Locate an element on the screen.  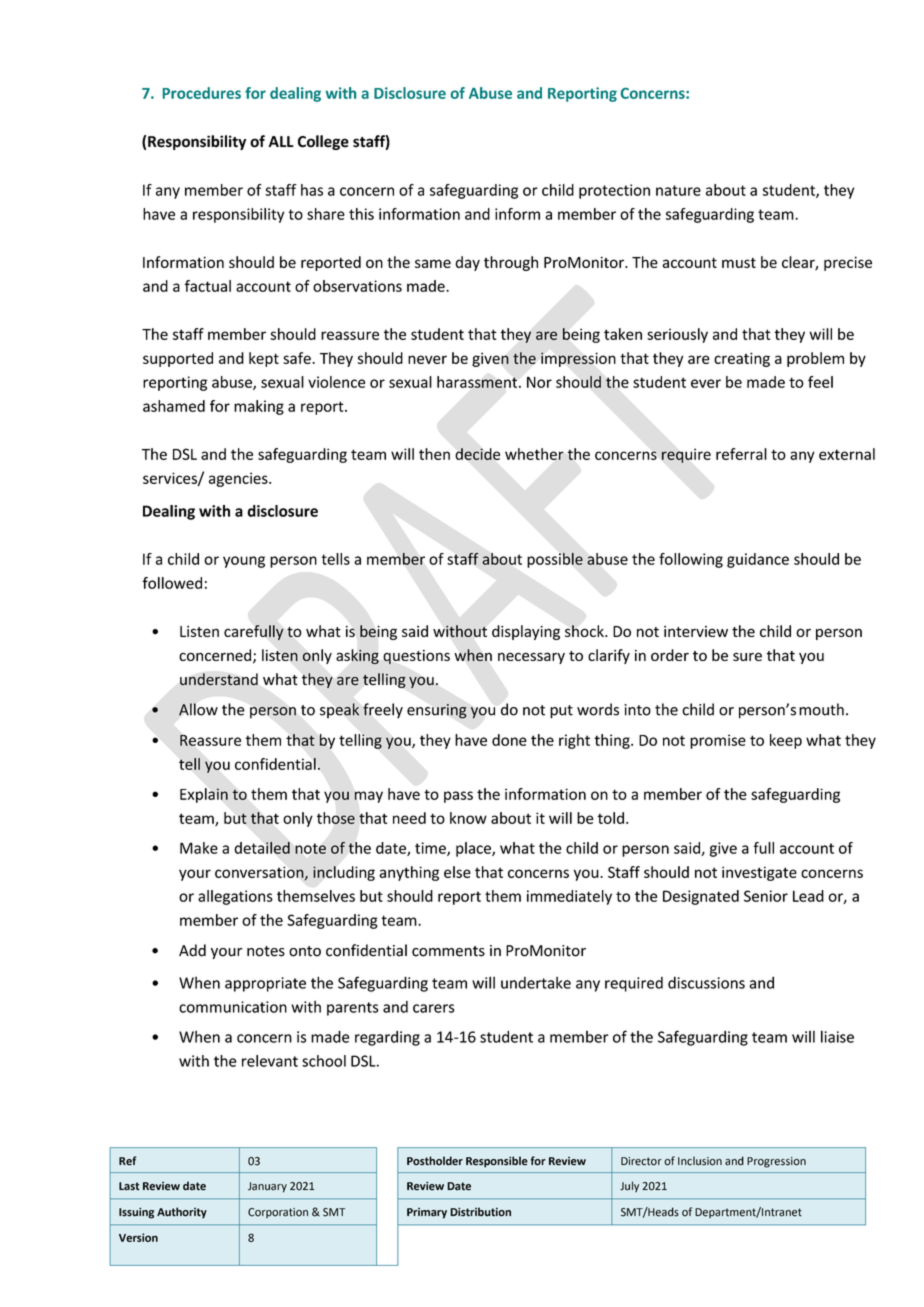
comments is located at coordinates (448, 951).
